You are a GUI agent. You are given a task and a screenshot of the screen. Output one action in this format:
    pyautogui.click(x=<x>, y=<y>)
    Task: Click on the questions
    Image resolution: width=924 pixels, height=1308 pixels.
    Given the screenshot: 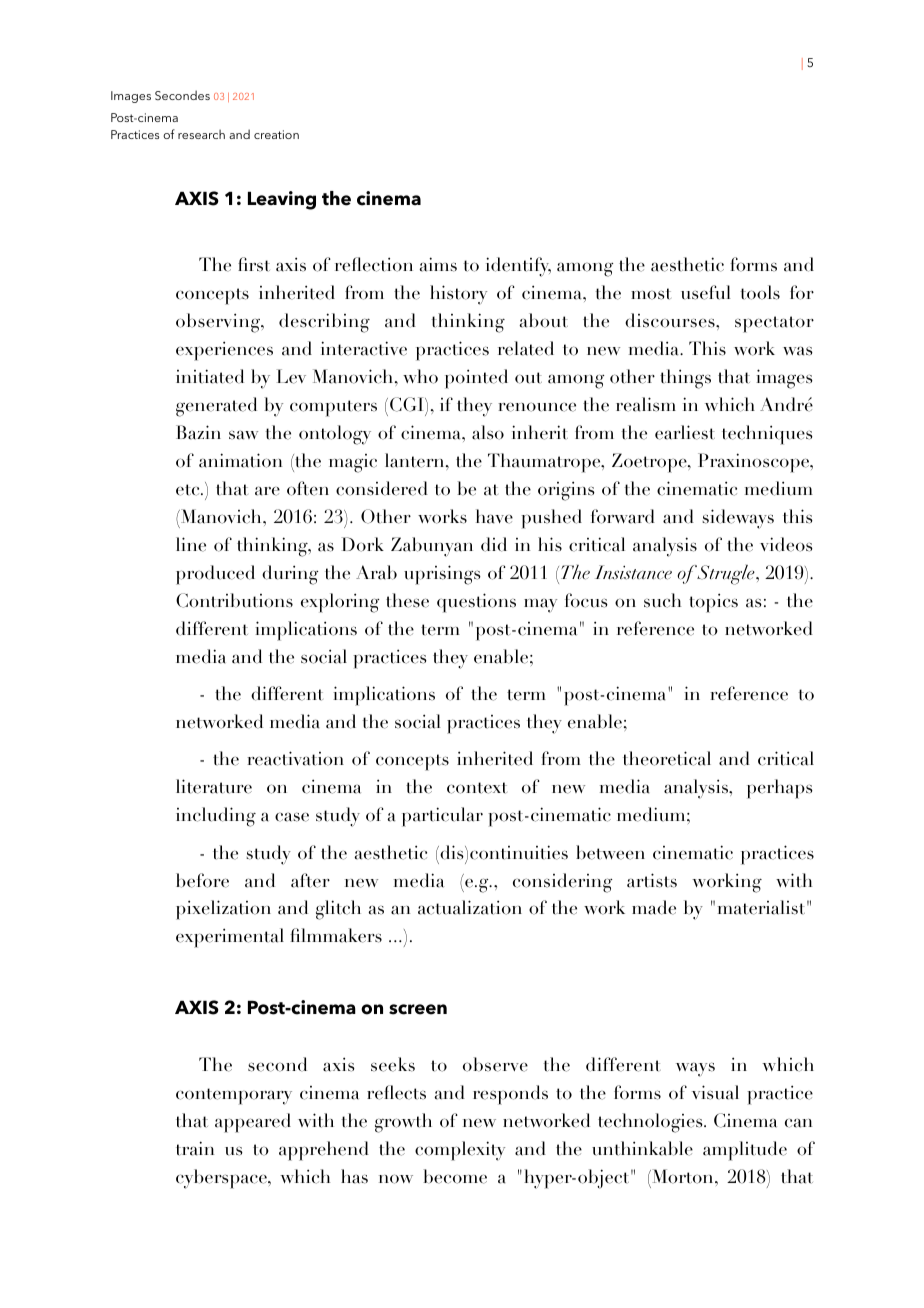 What is the action you would take?
    pyautogui.click(x=476, y=603)
